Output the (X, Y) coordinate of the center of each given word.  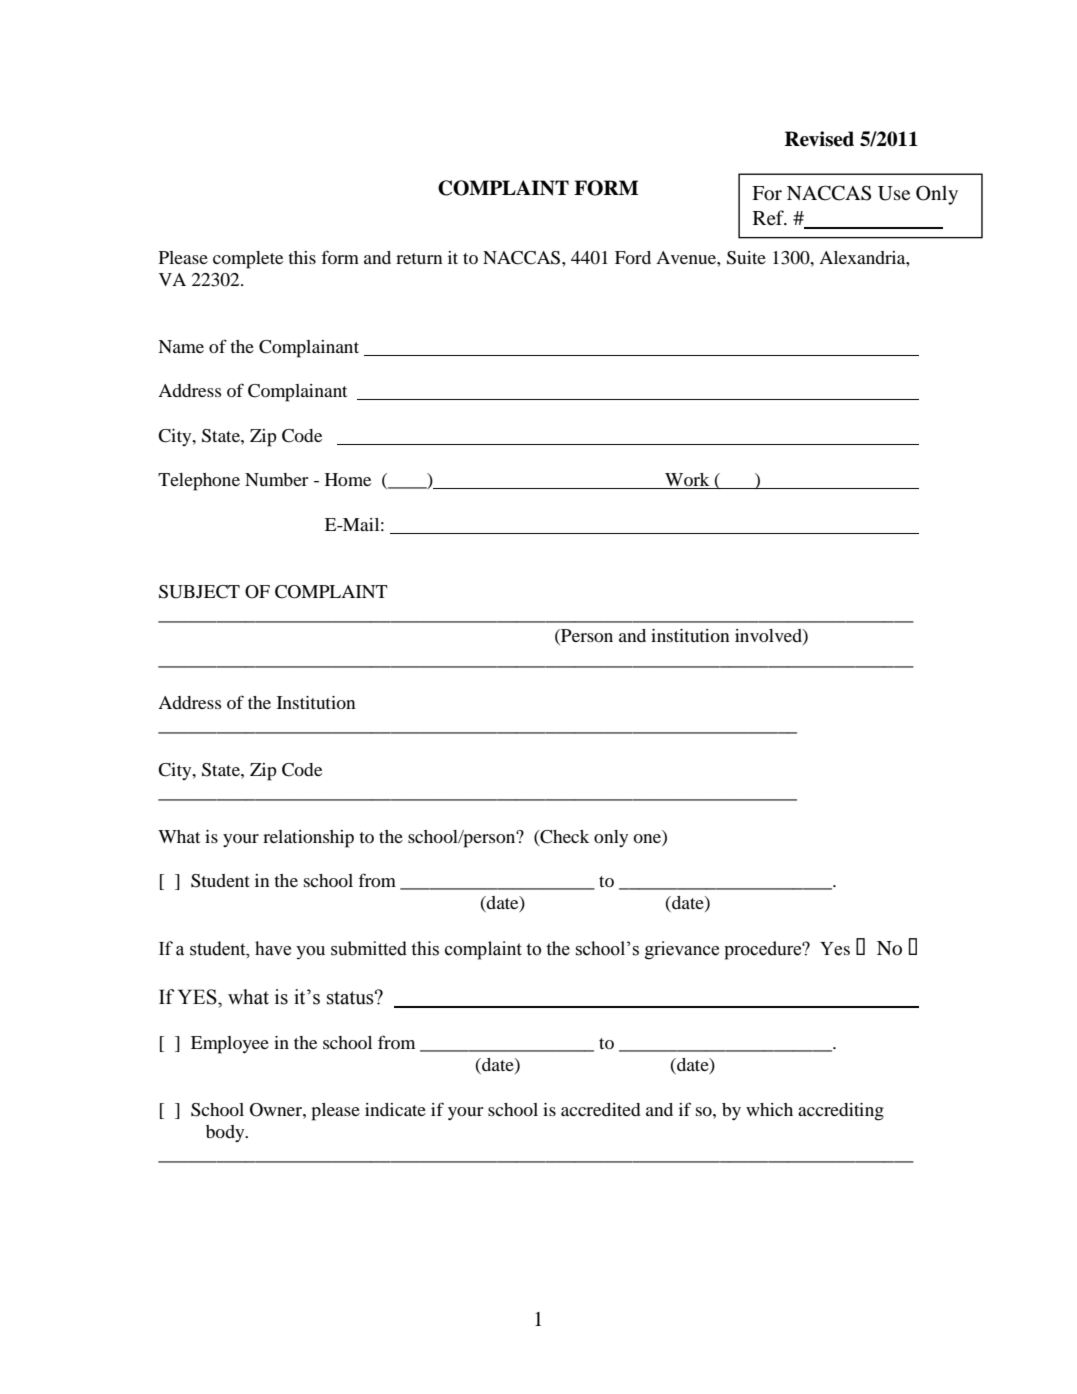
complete (248, 260)
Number (276, 479)
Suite (746, 258)
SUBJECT (199, 592)
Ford (633, 257)
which (769, 1109)
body (226, 1133)
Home (348, 479)
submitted (369, 948)
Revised (819, 139)
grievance (682, 950)
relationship (308, 839)
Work (687, 481)
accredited (600, 1109)
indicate (395, 1109)
